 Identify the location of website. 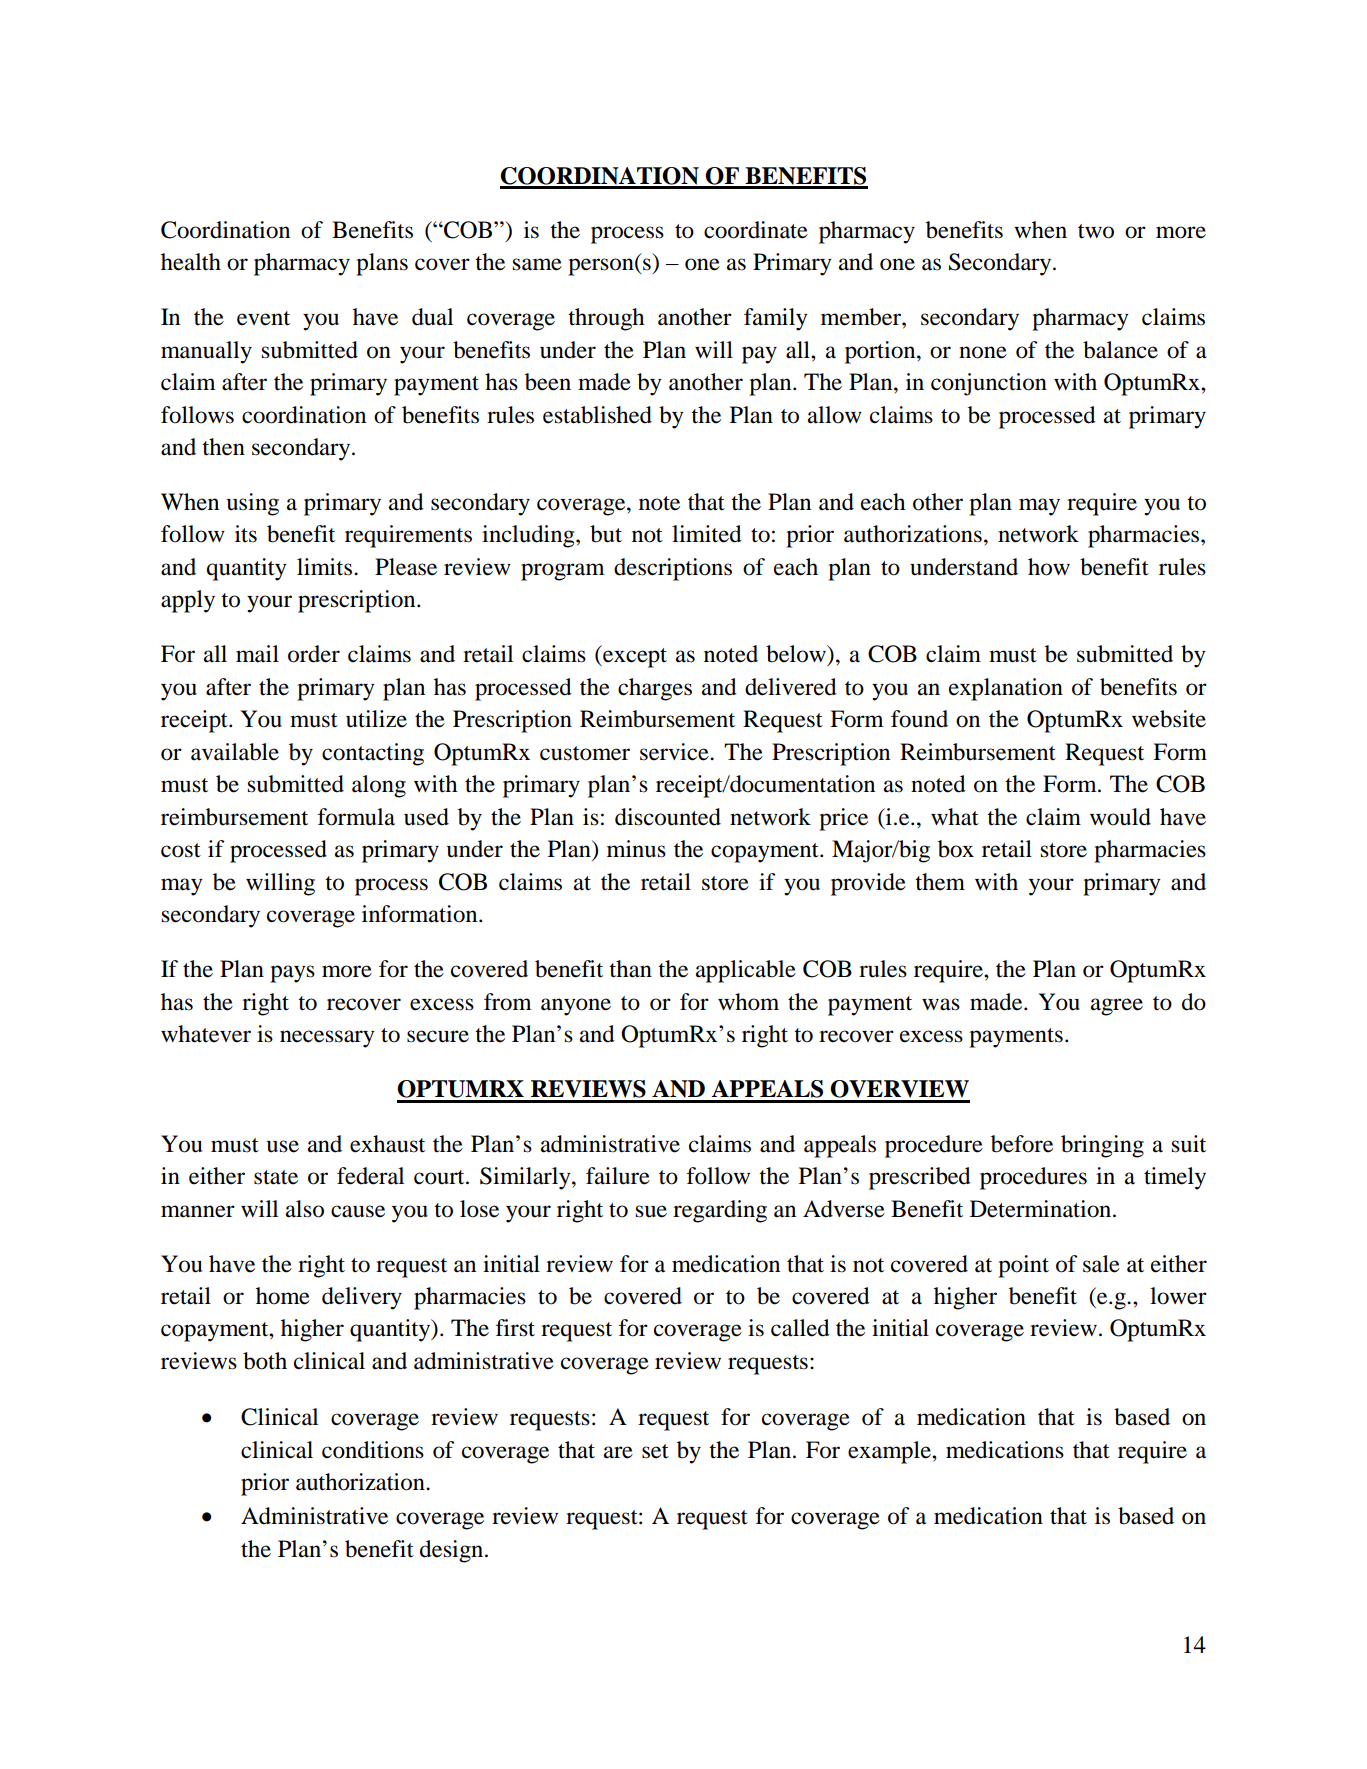
(1169, 719).
